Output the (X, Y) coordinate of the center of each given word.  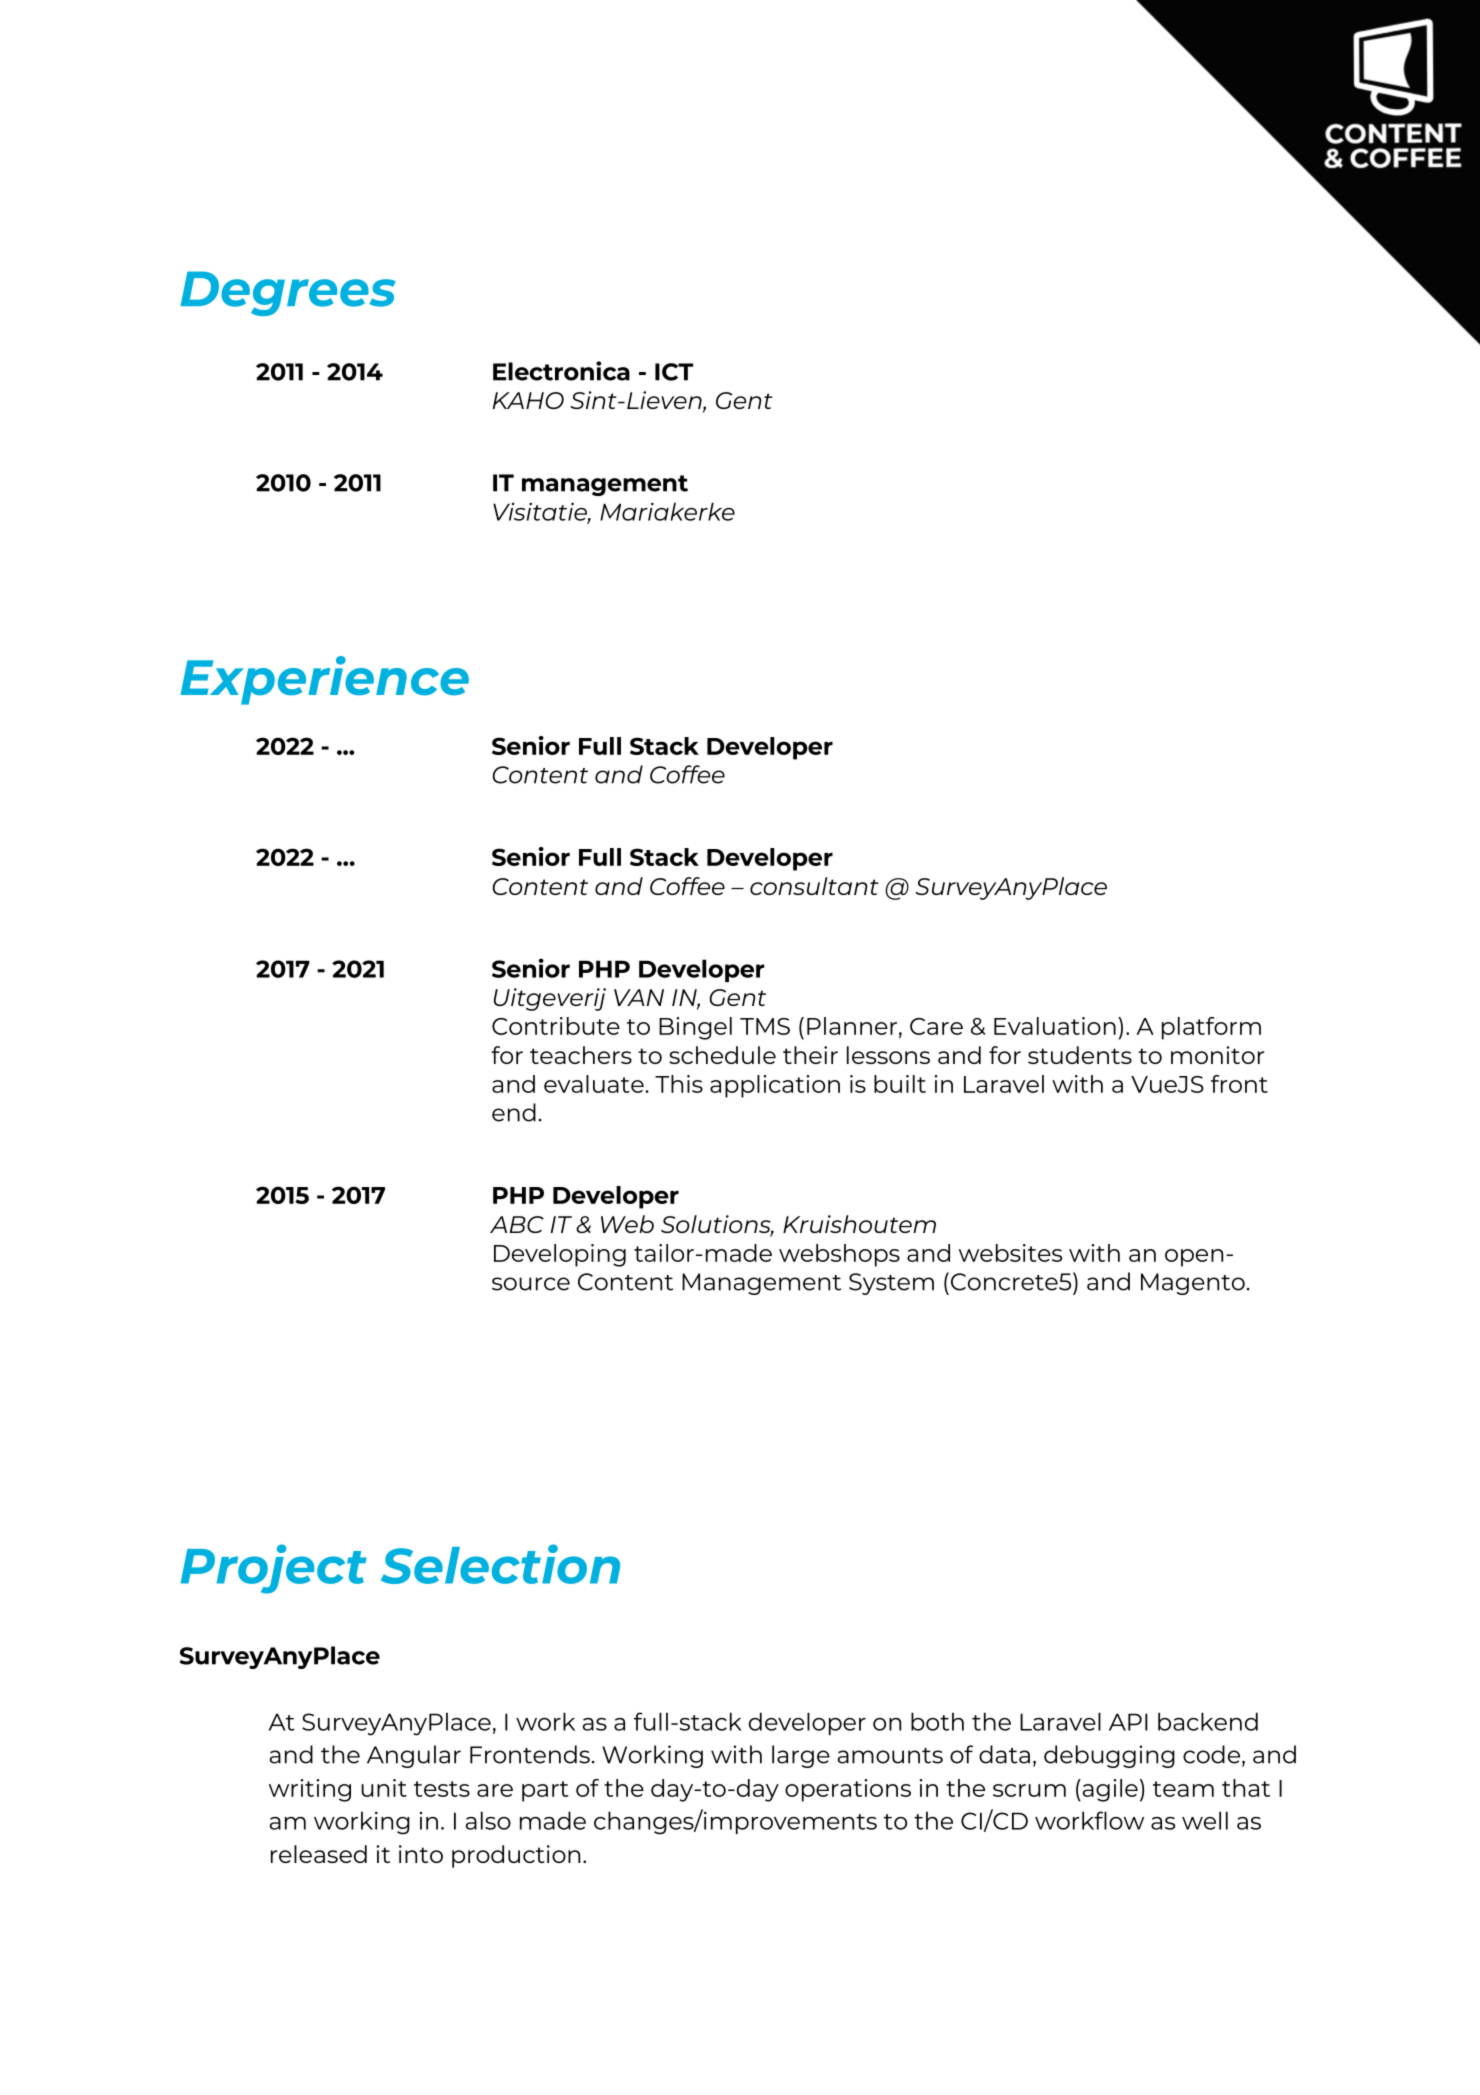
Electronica (561, 371)
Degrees (288, 293)
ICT (674, 372)
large (801, 1756)
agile (1109, 1790)
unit (384, 1788)
